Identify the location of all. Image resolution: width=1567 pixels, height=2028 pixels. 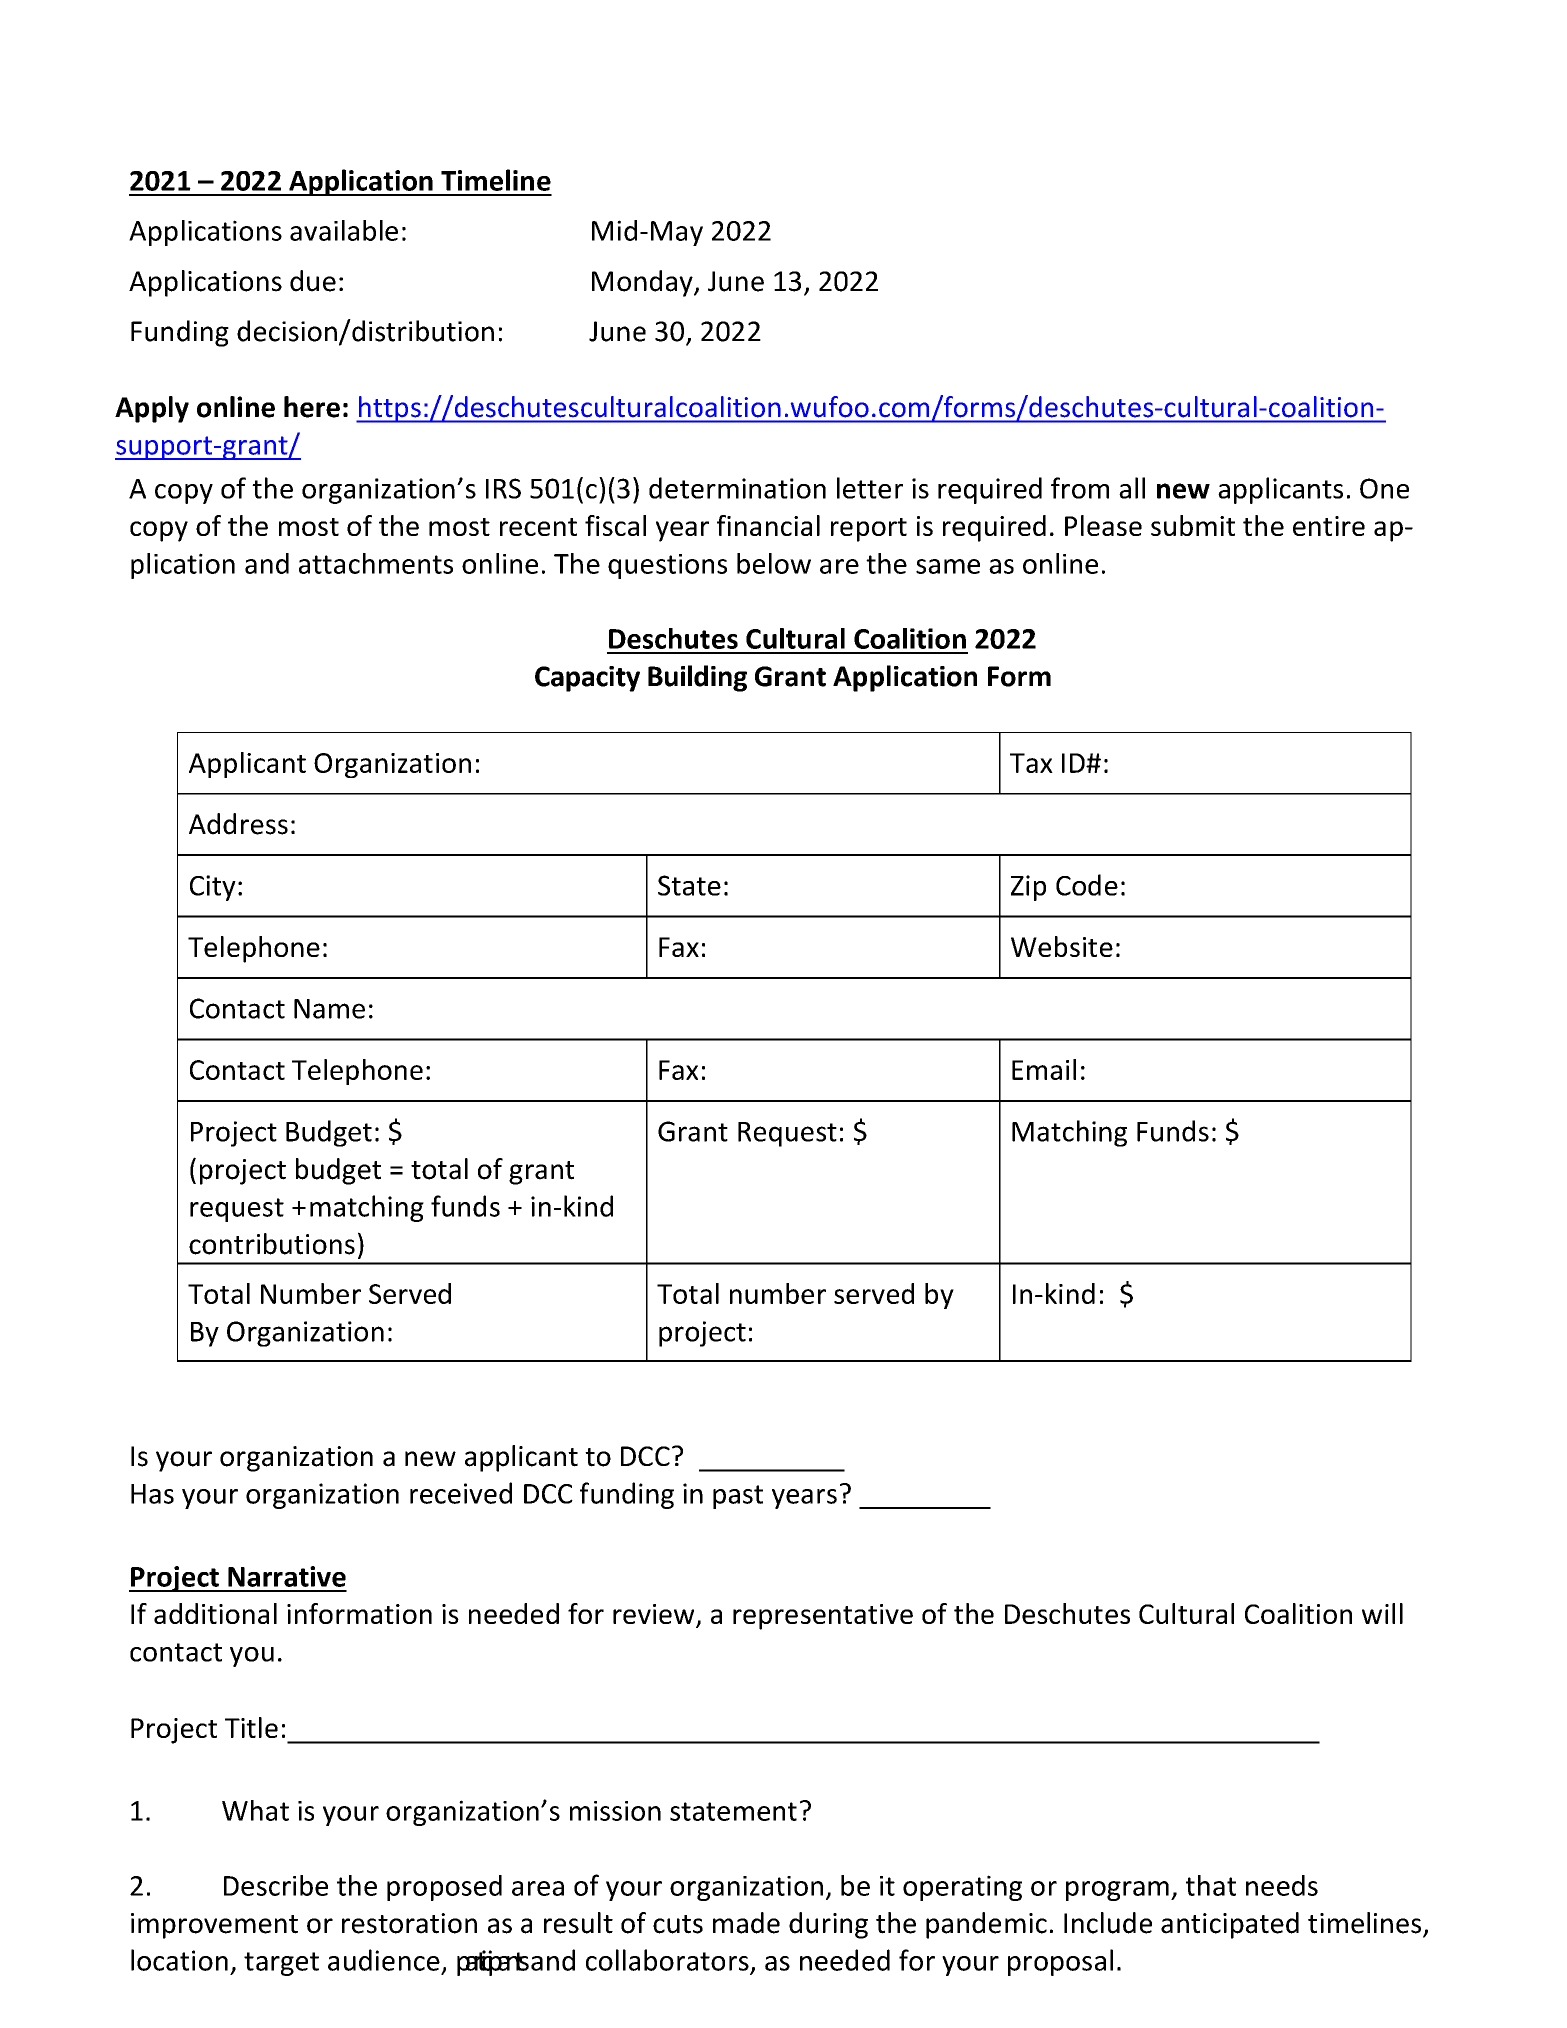
(1132, 488).
